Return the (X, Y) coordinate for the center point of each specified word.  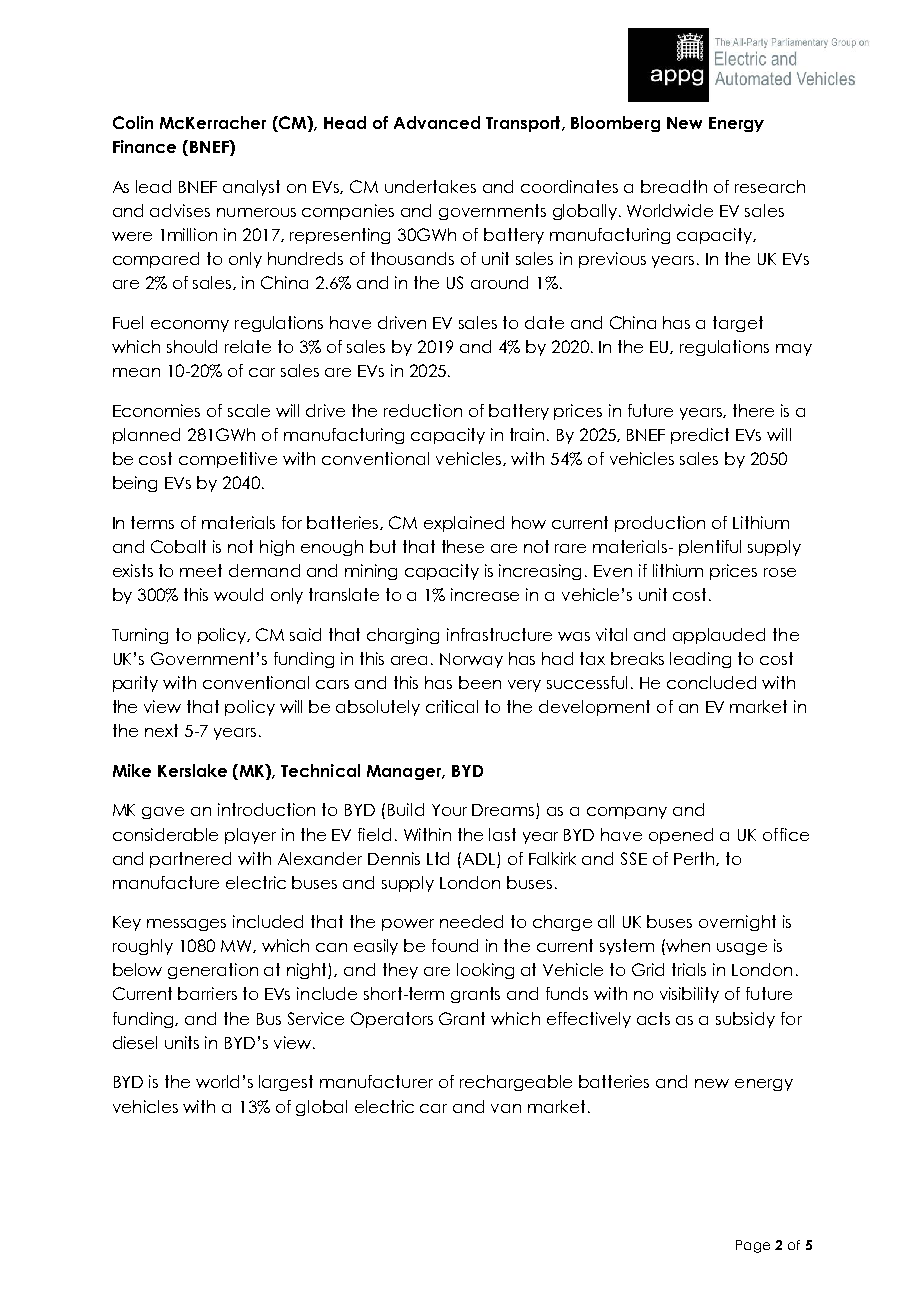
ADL (479, 859)
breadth (674, 186)
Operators (392, 1020)
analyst (251, 188)
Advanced (437, 122)
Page (753, 1246)
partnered (190, 860)
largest (286, 1083)
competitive (228, 460)
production (660, 524)
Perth (695, 859)
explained (464, 524)
